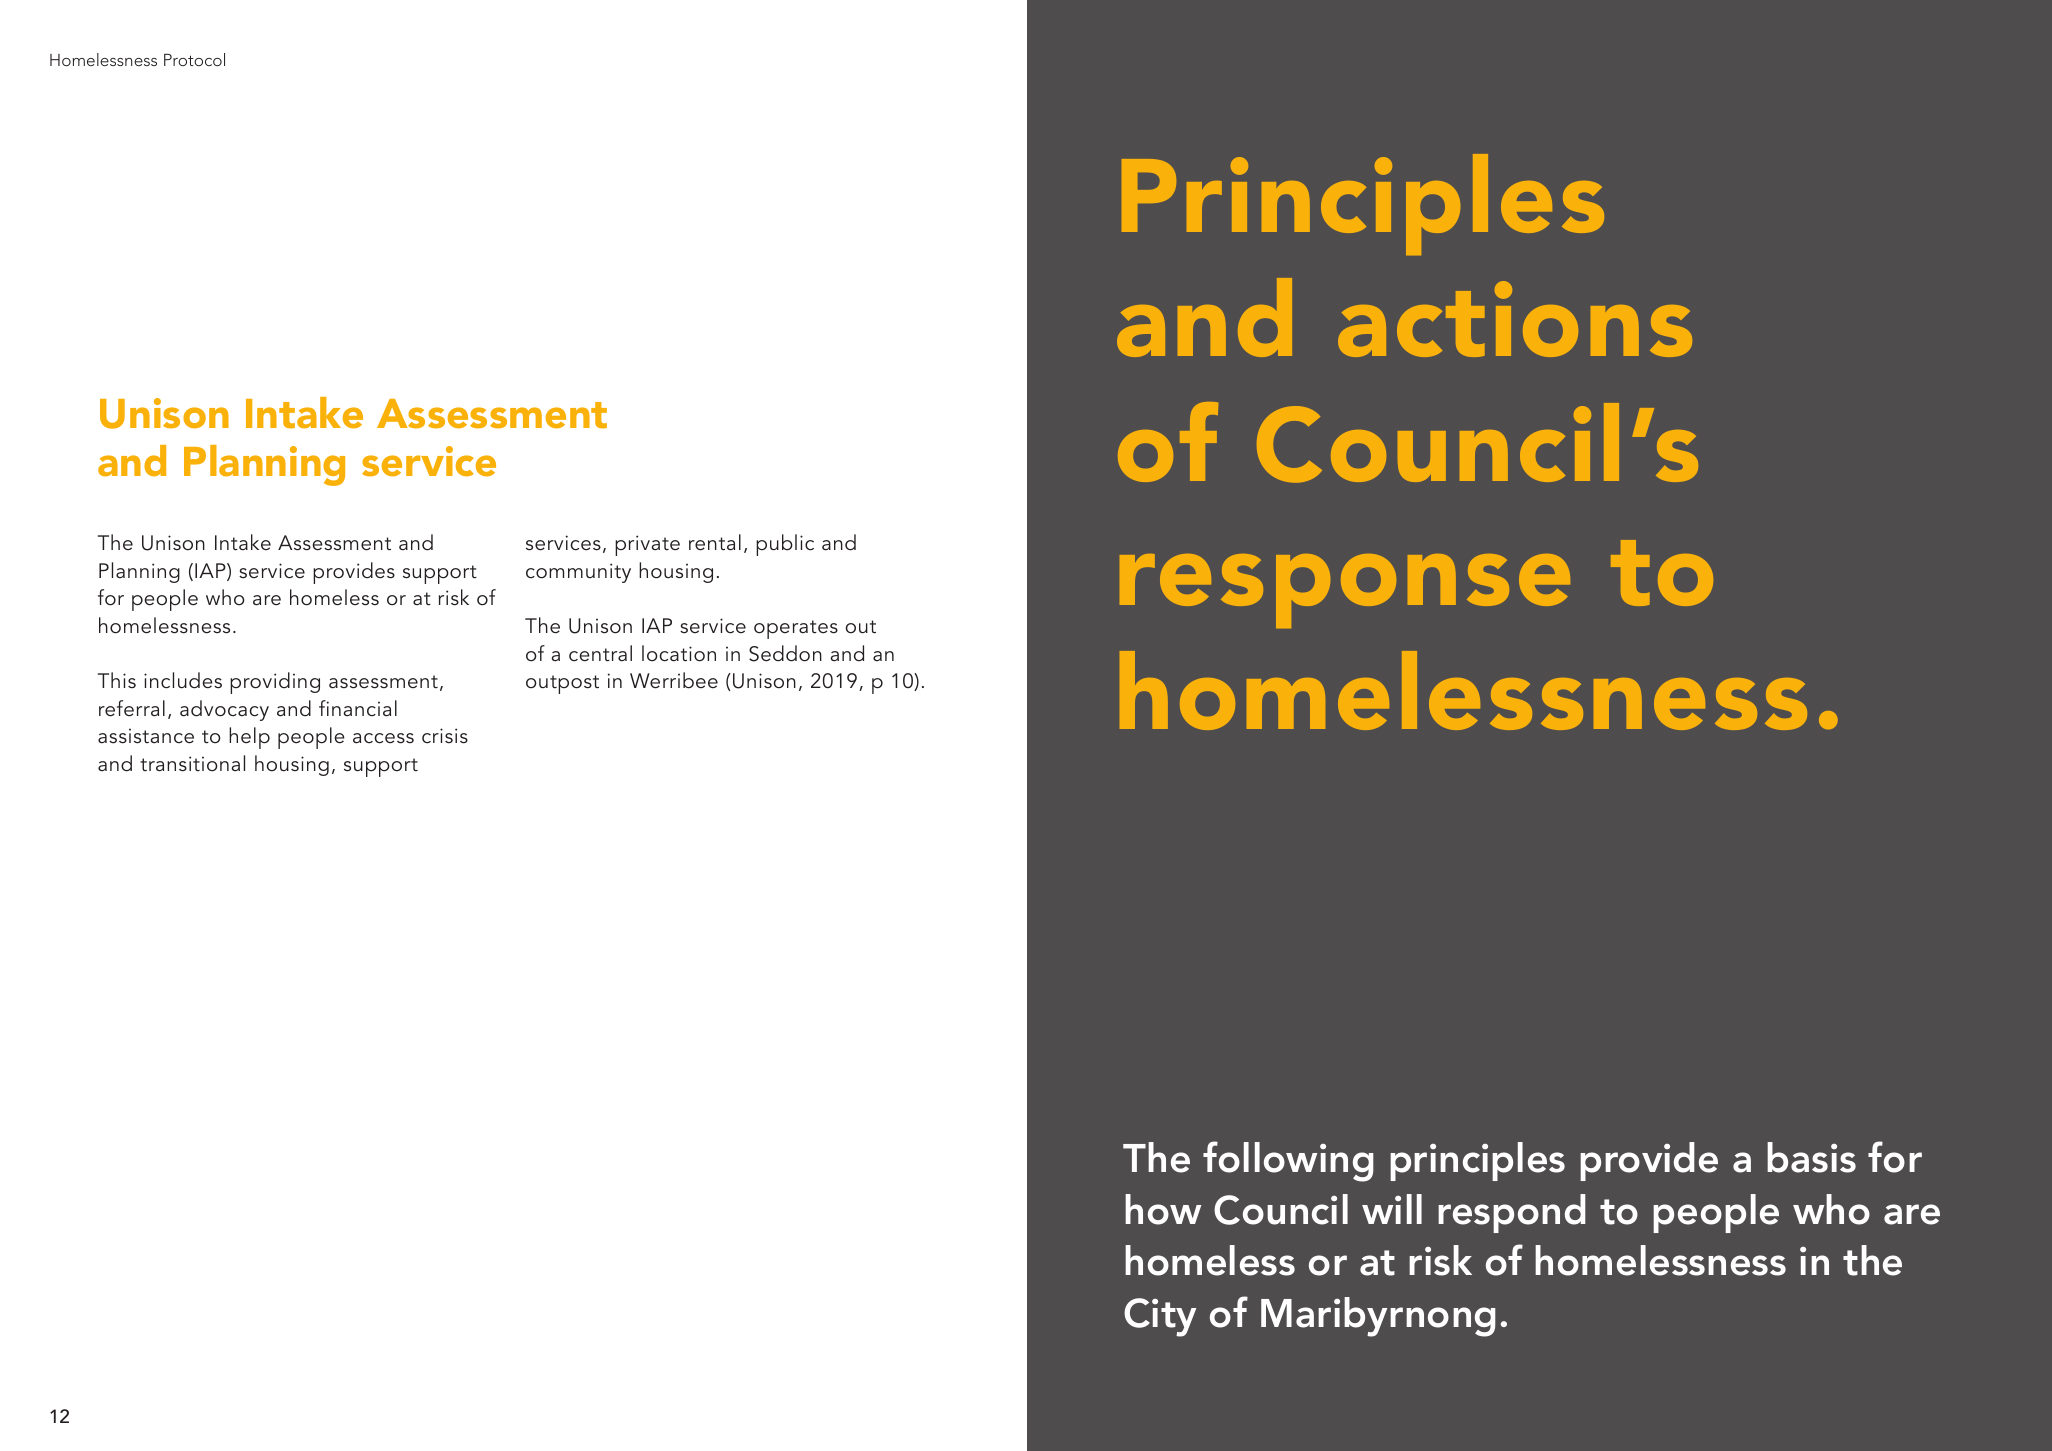  Describe the element at coordinates (192, 763) in the image. I see `transitional` at that location.
